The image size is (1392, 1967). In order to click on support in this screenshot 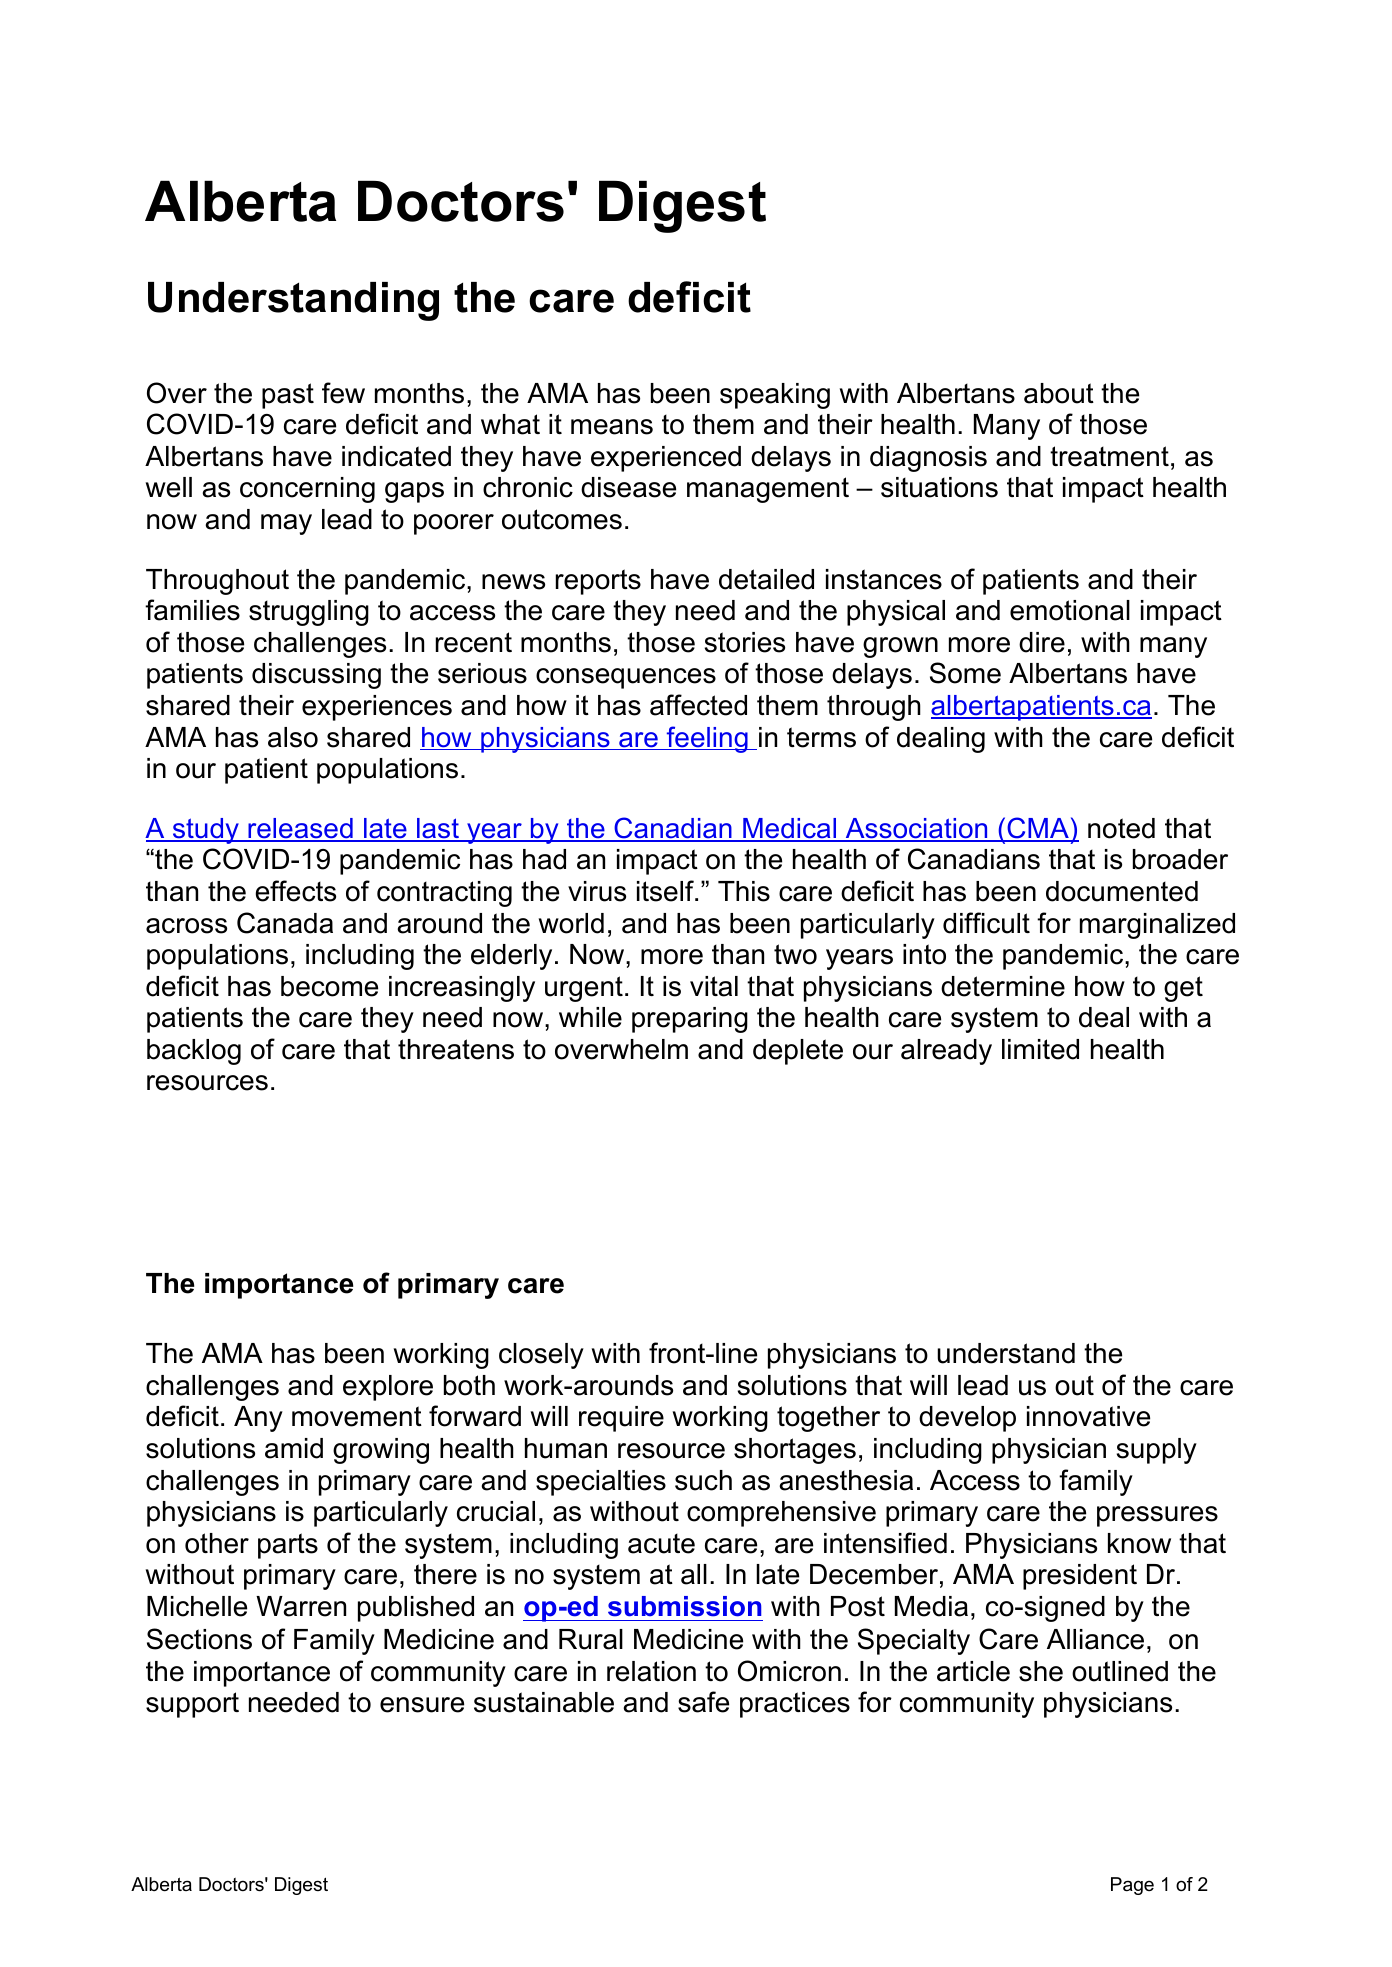, I will do `click(192, 1705)`.
